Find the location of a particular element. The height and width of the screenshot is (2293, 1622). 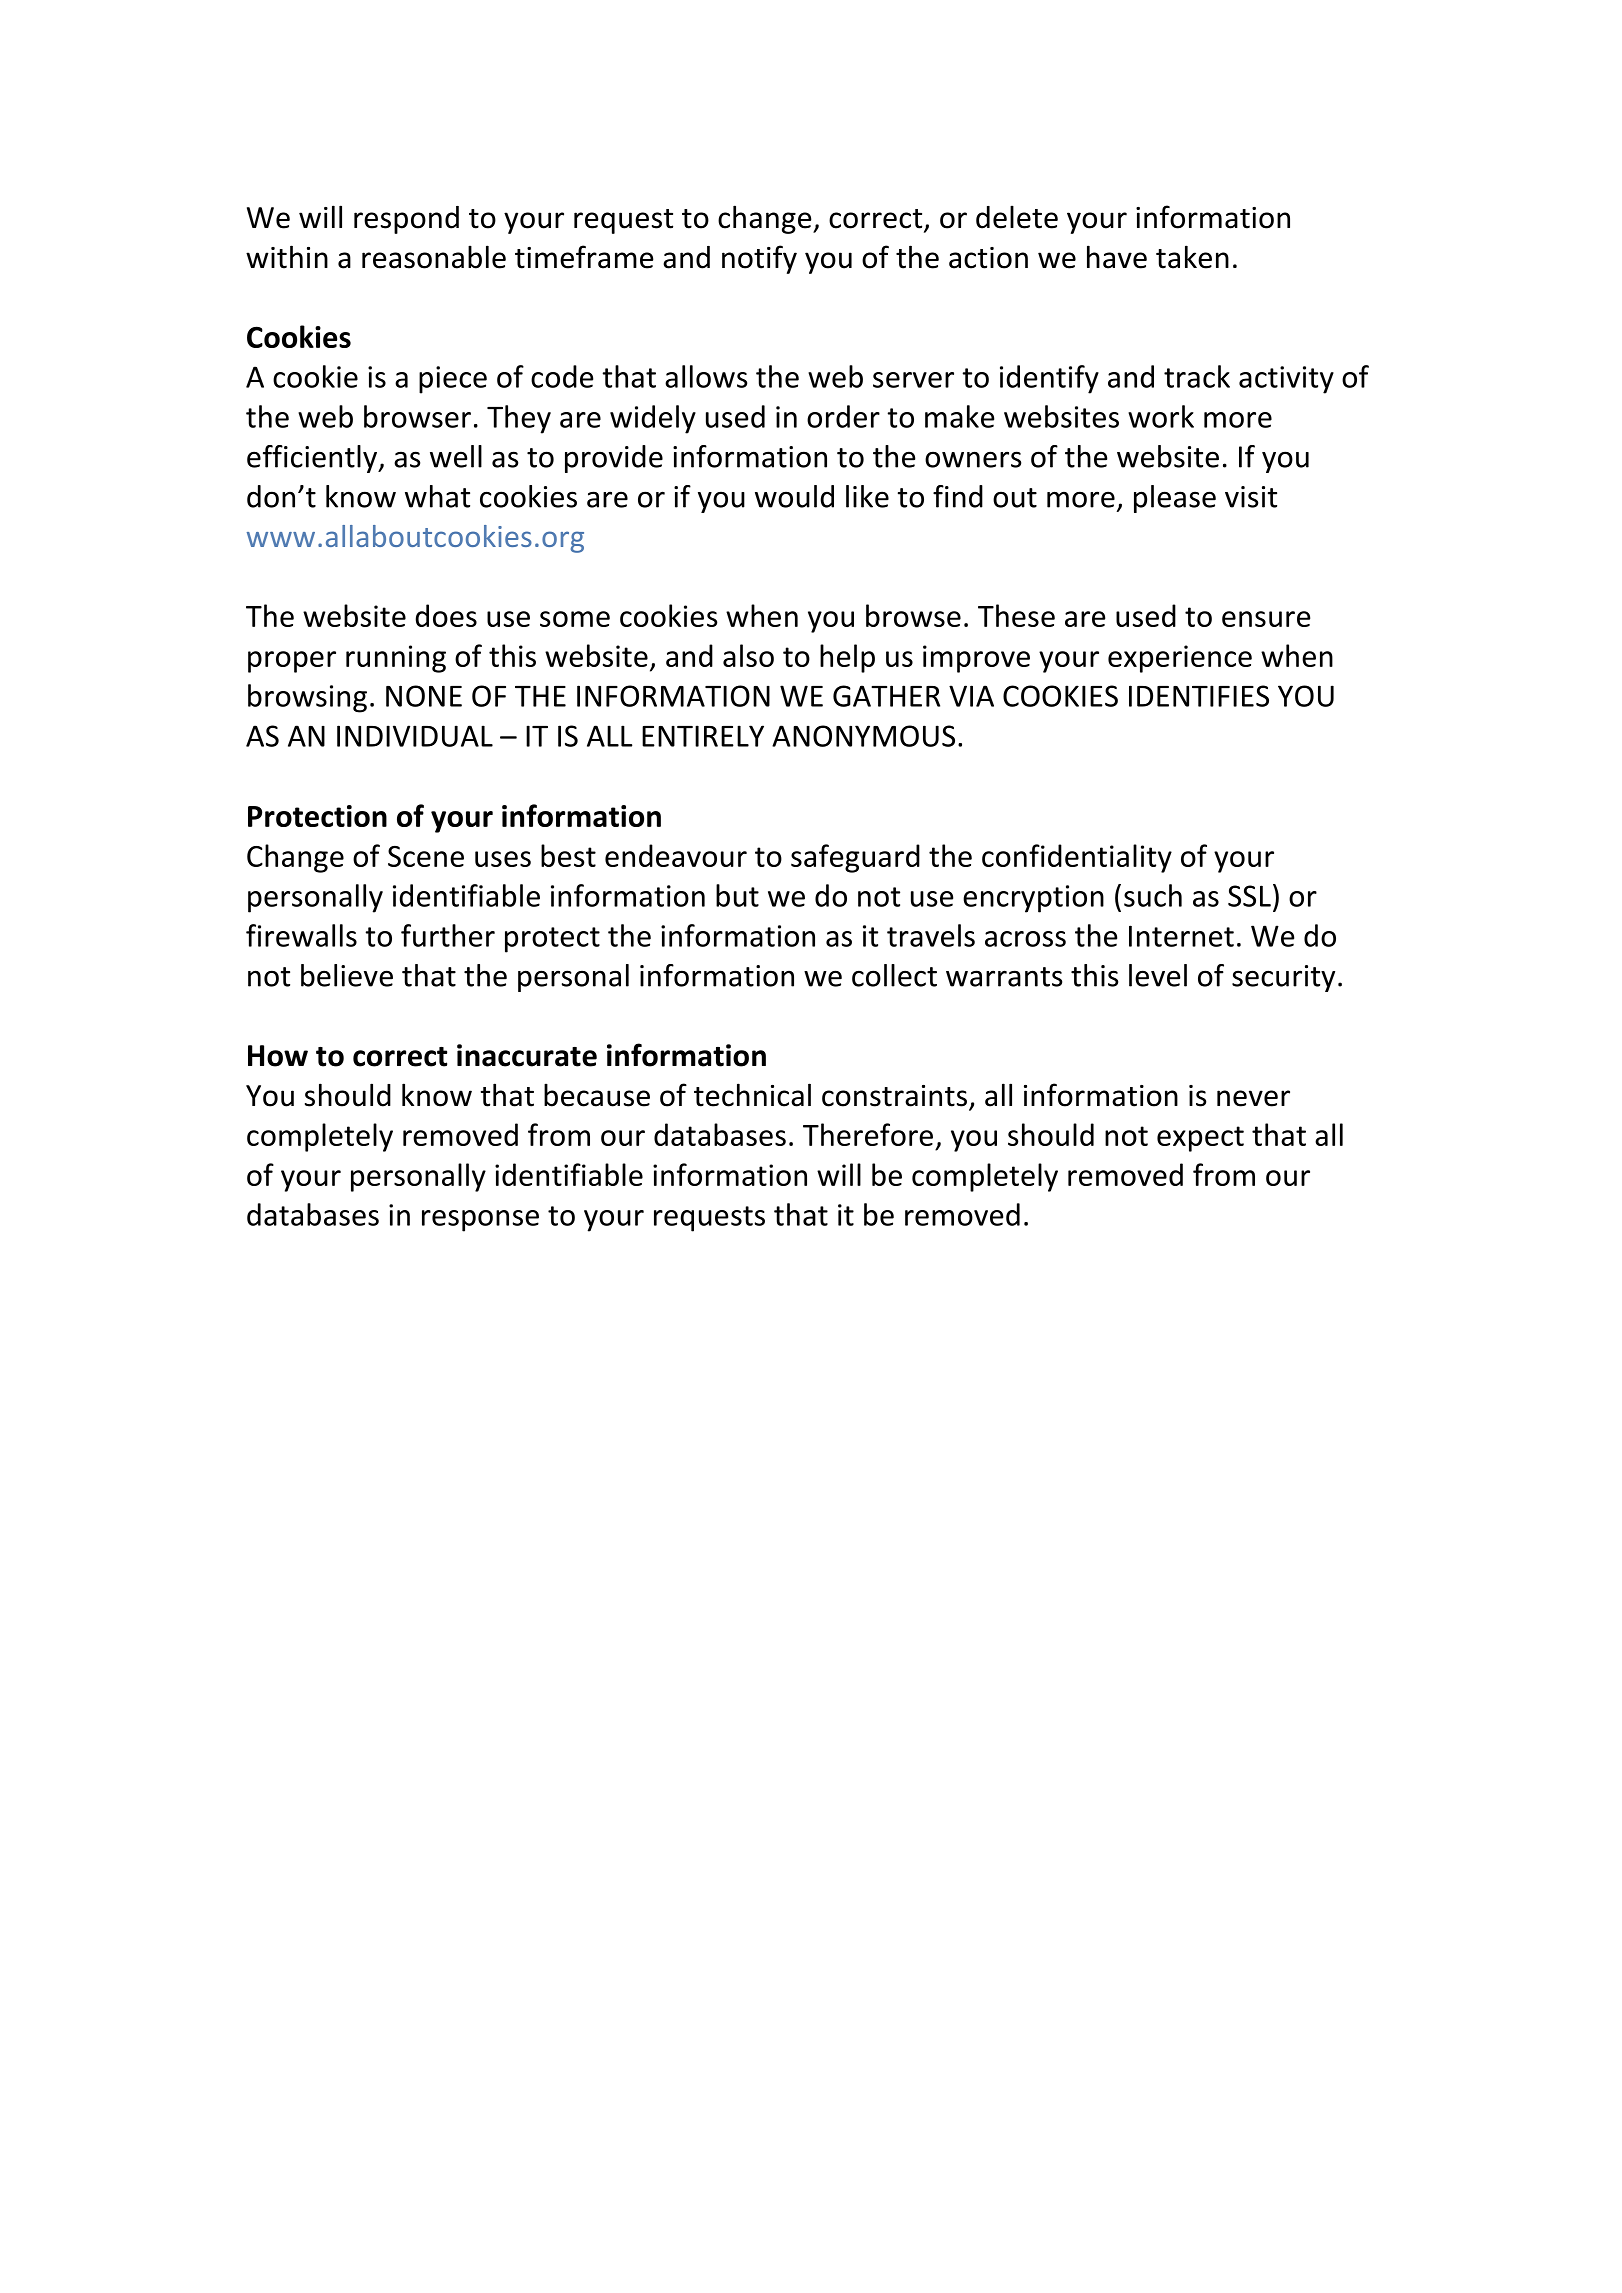

Therefore is located at coordinates (868, 1134).
